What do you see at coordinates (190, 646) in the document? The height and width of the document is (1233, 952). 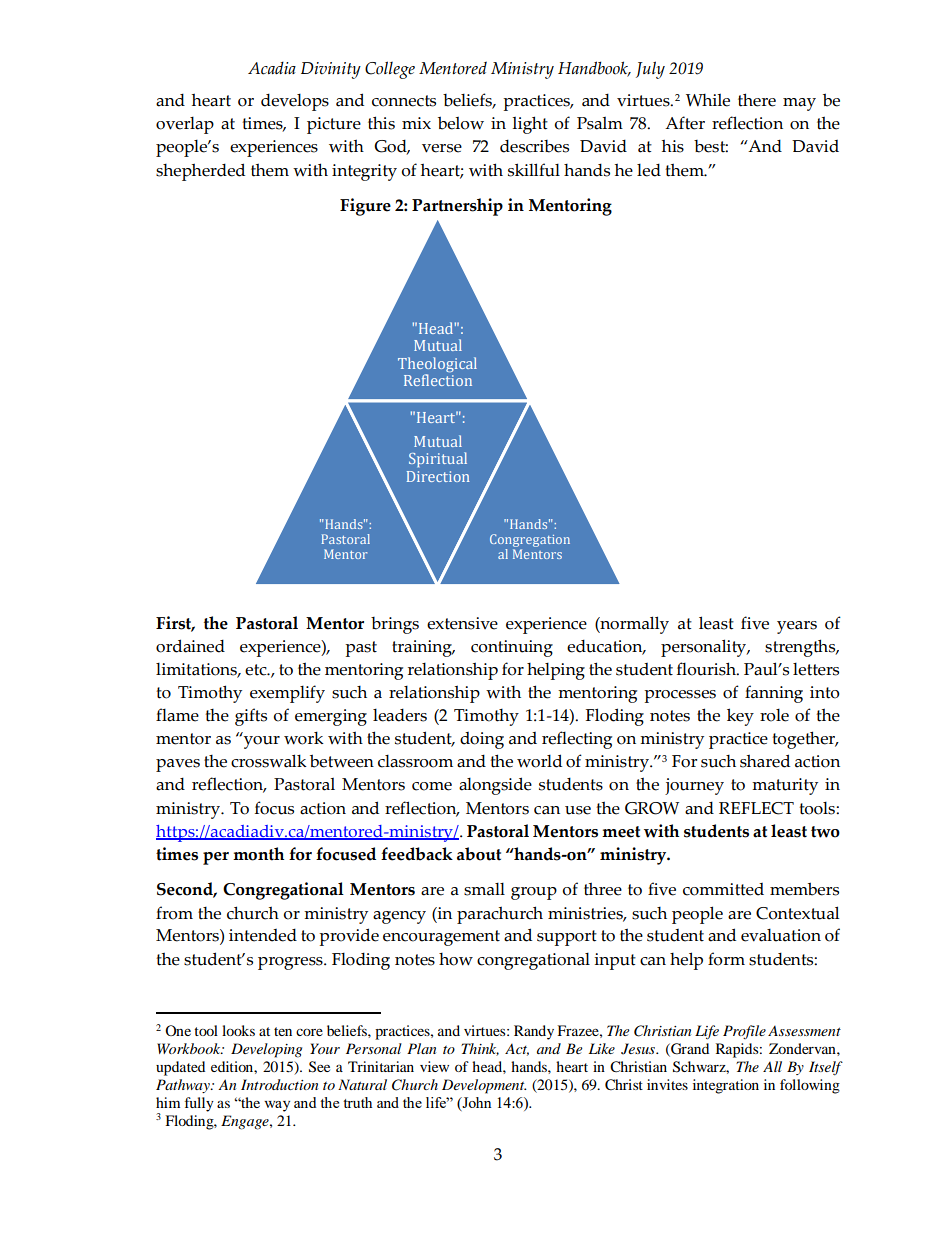 I see `ordained` at bounding box center [190, 646].
